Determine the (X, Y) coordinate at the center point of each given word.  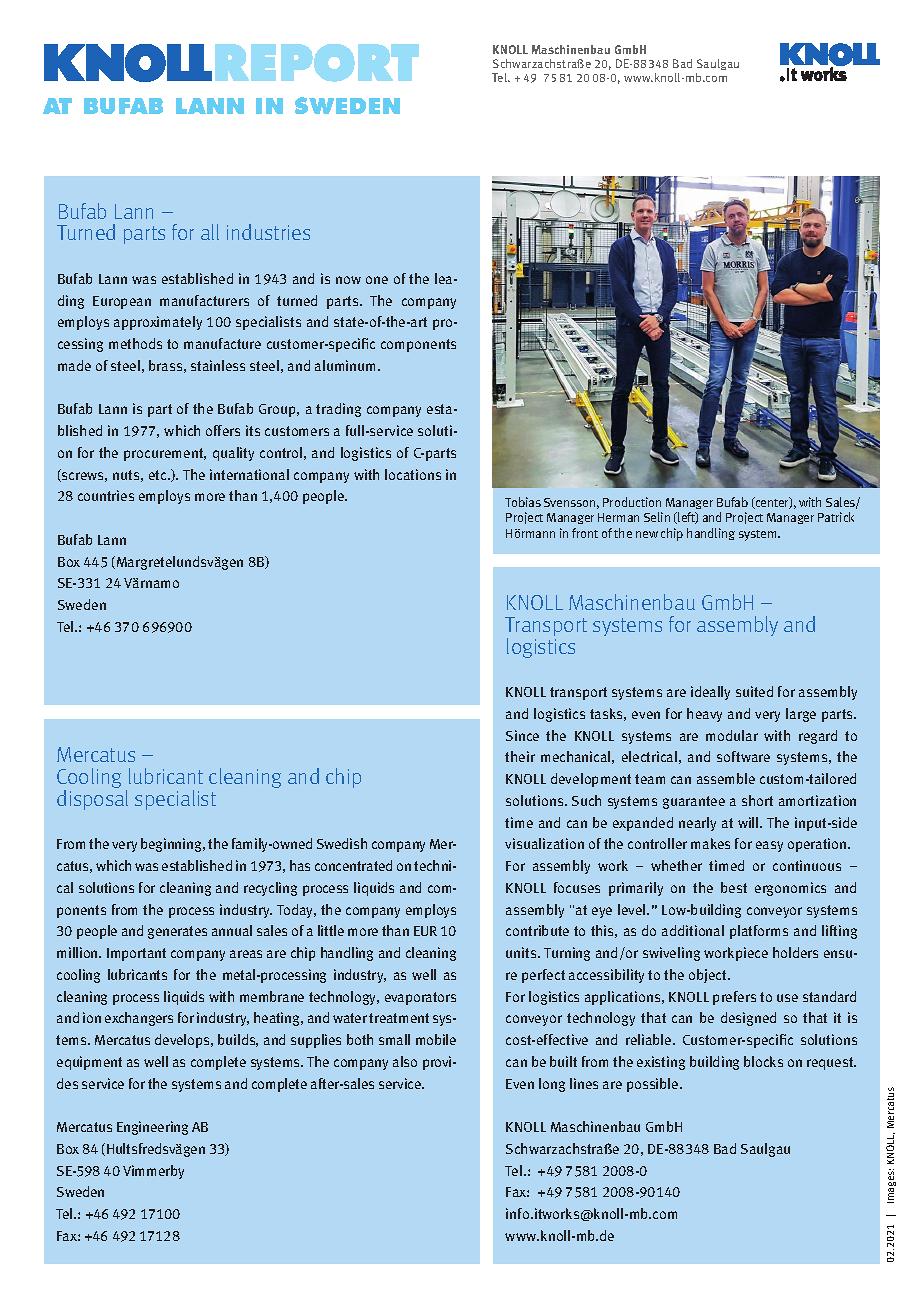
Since (522, 735)
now (348, 280)
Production (632, 502)
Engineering (152, 1128)
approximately (158, 323)
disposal (92, 800)
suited (754, 691)
